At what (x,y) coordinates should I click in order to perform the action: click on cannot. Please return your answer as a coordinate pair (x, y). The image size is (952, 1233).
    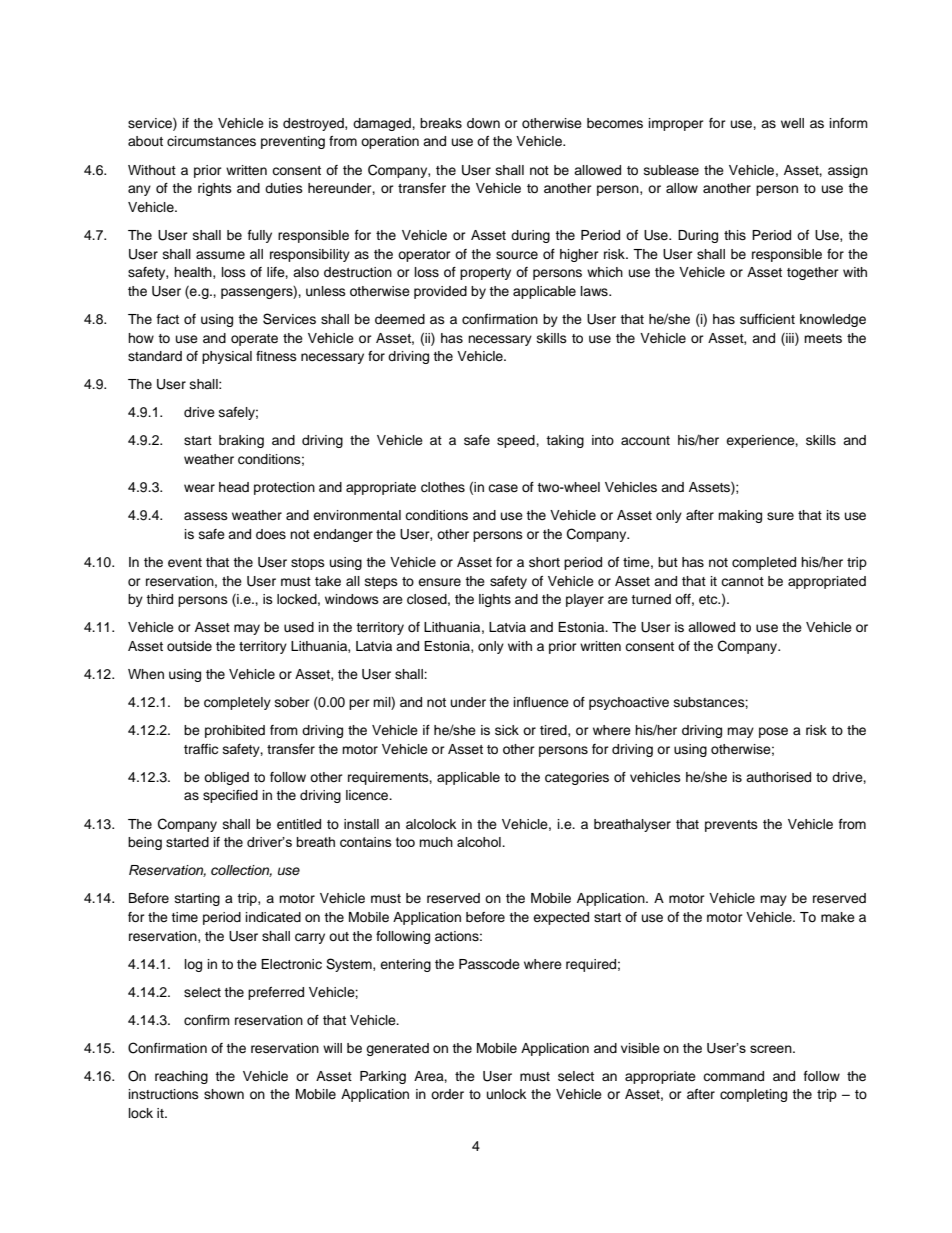
    Looking at the image, I should click on (742, 581).
